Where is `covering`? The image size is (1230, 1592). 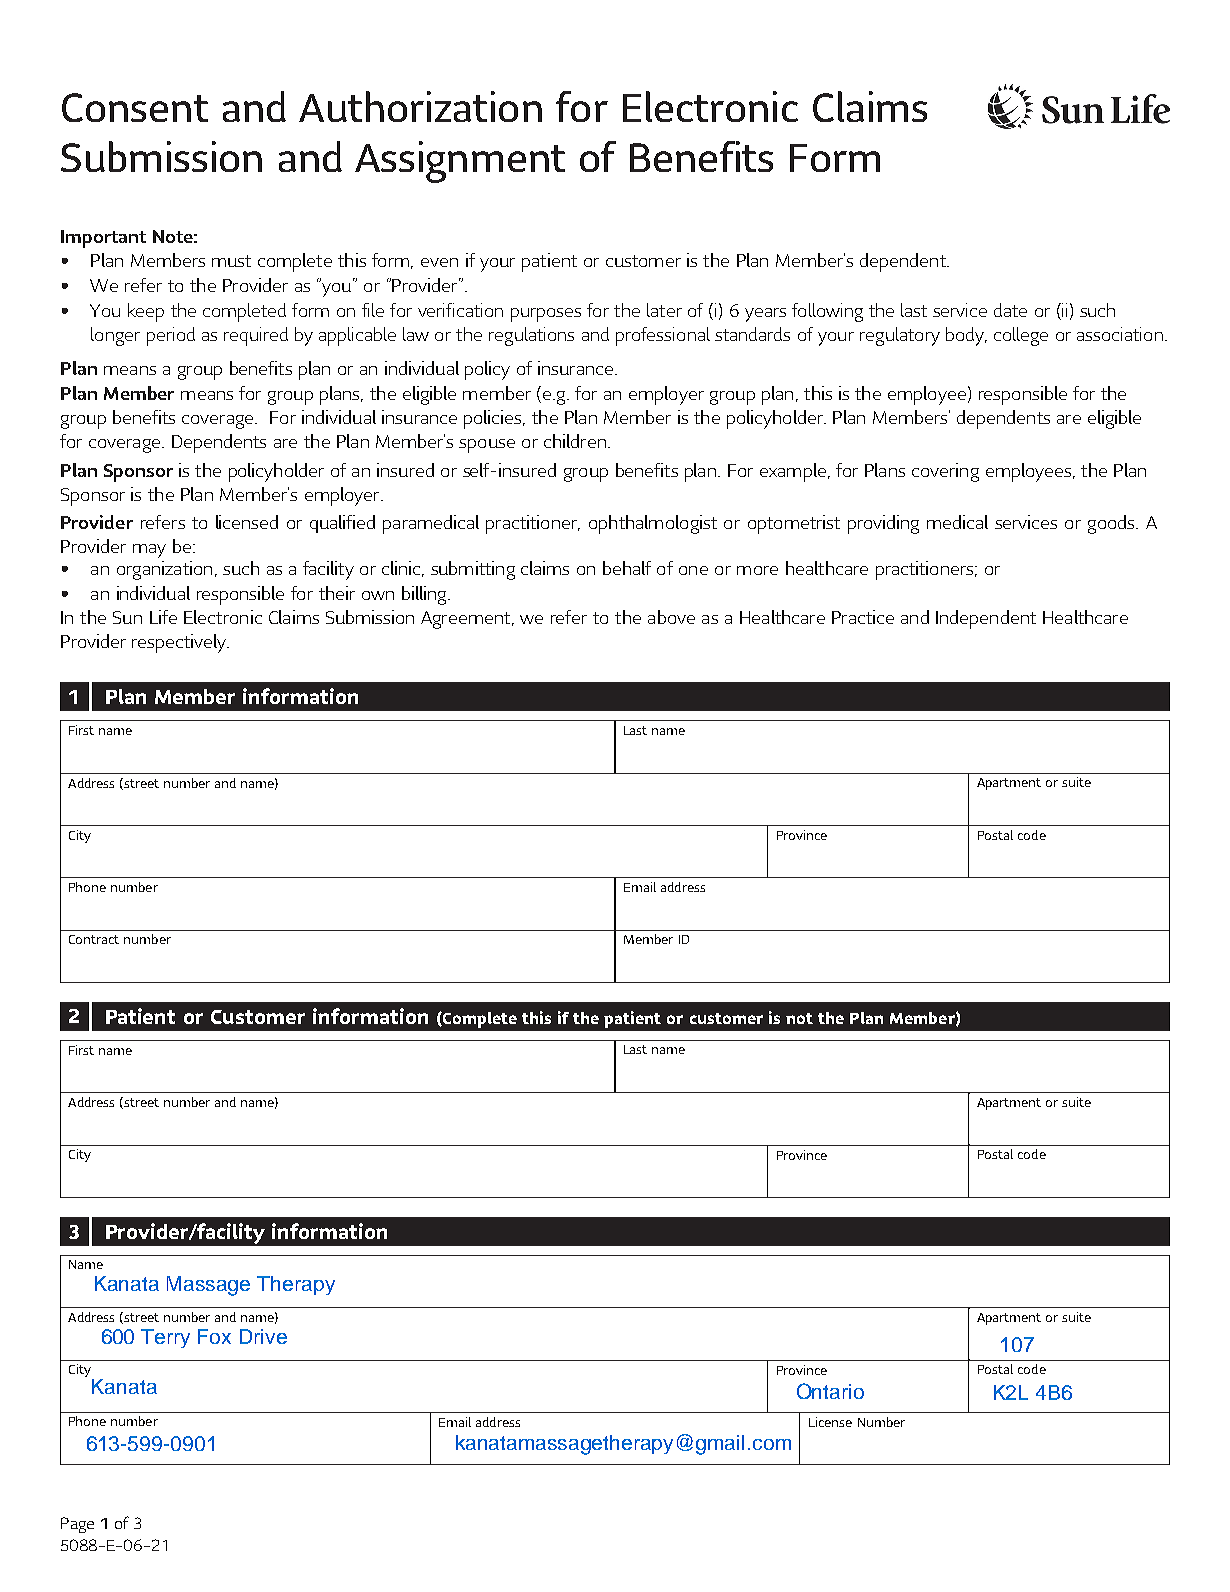
covering is located at coordinates (945, 472).
